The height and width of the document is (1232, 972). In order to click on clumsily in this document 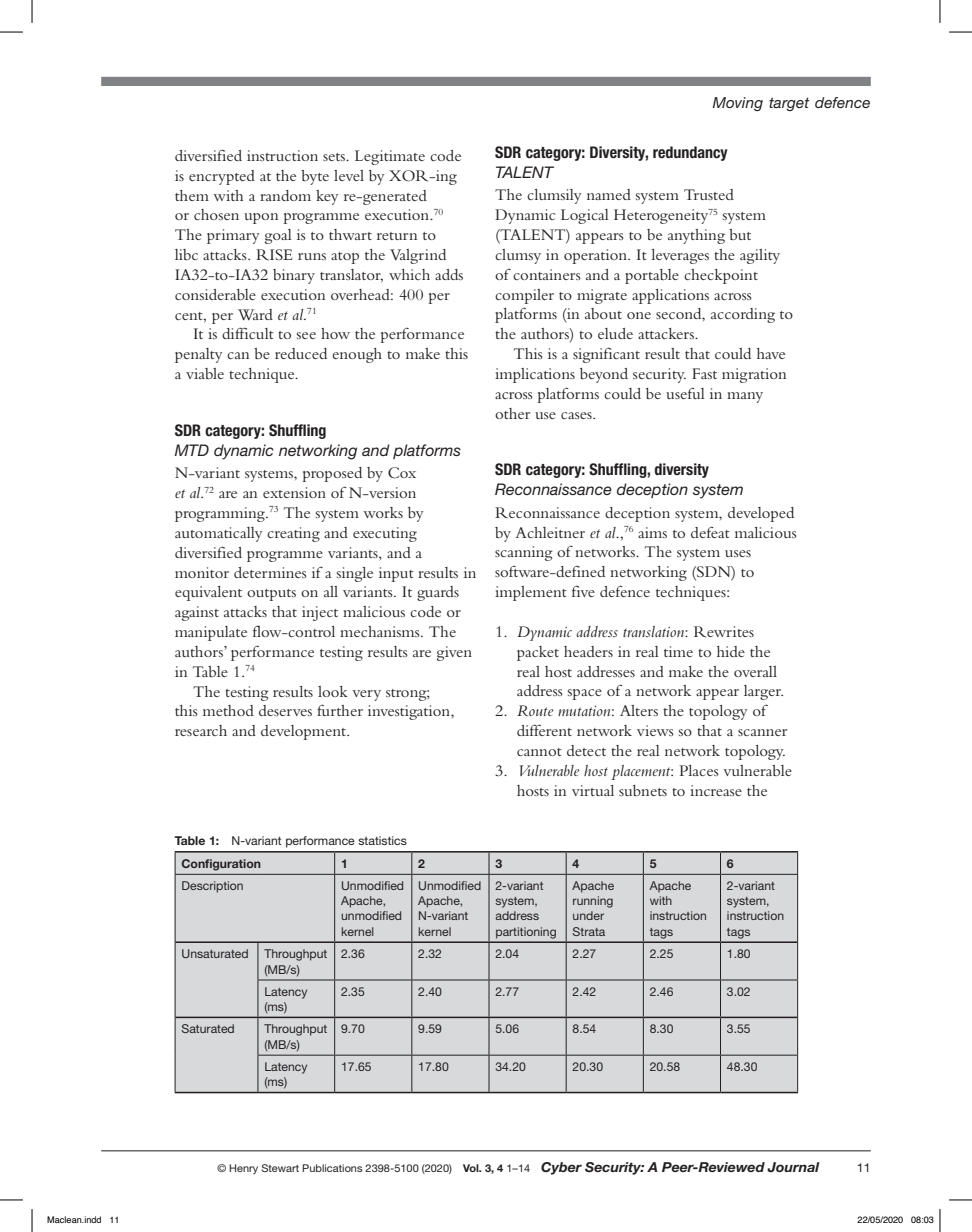, I will do `click(554, 196)`.
